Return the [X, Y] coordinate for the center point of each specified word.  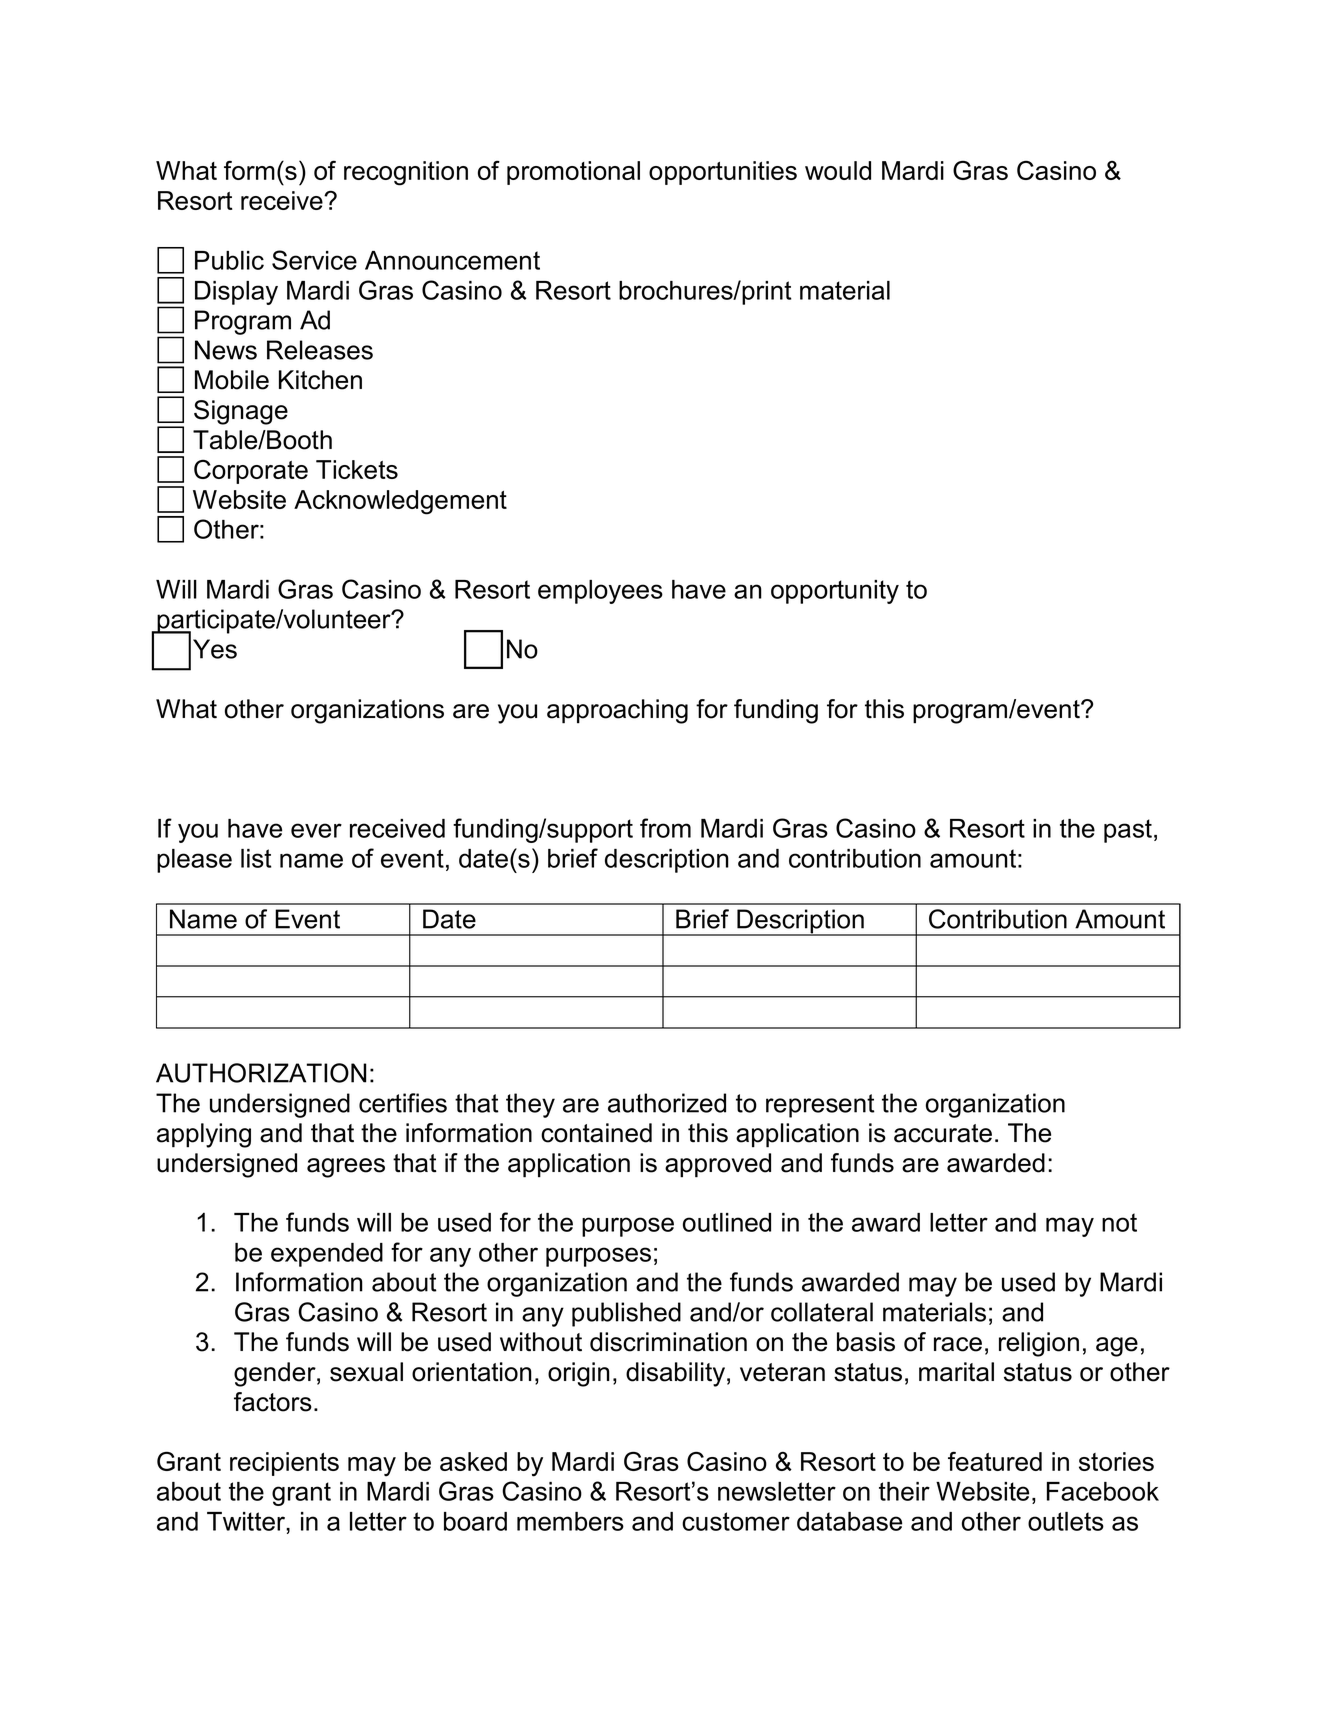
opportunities [723, 173]
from [665, 828]
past [1128, 831]
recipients [284, 1464]
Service [314, 260]
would [838, 170]
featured [995, 1461]
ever [316, 830]
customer [736, 1521]
